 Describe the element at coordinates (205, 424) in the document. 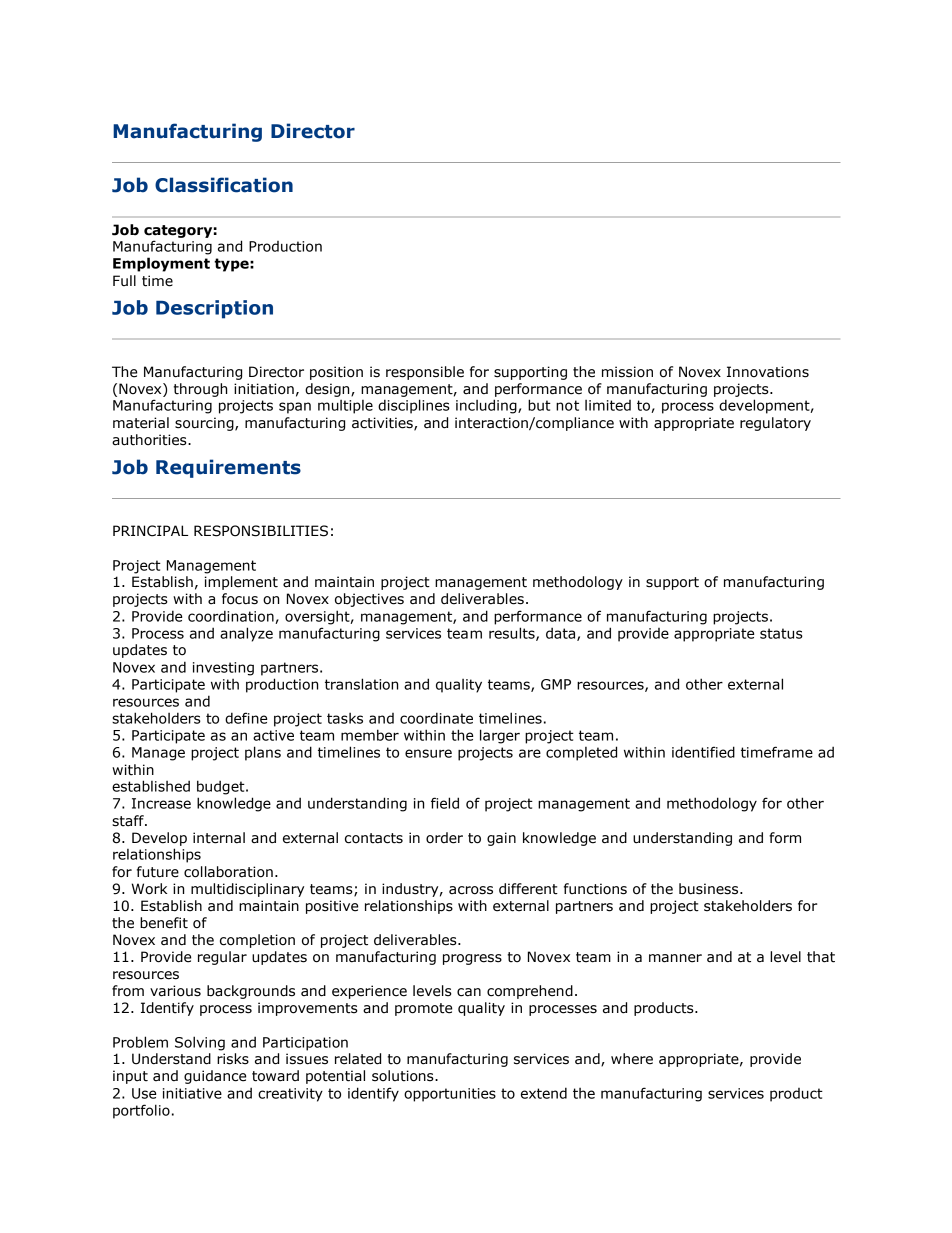

I see `sourcing` at that location.
